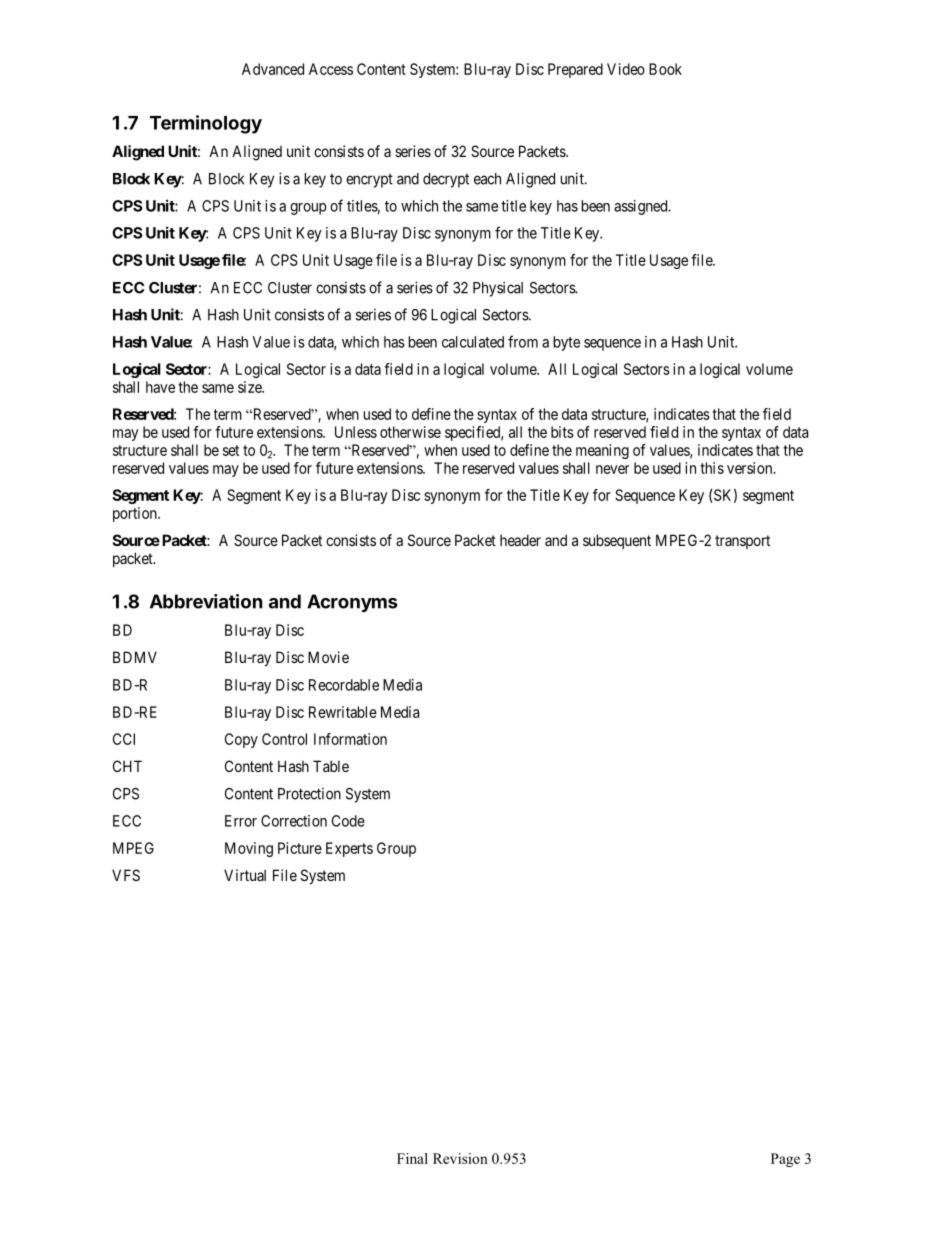 The height and width of the screenshot is (1233, 952). Describe the element at coordinates (352, 603) in the screenshot. I see `Acronyms` at that location.
